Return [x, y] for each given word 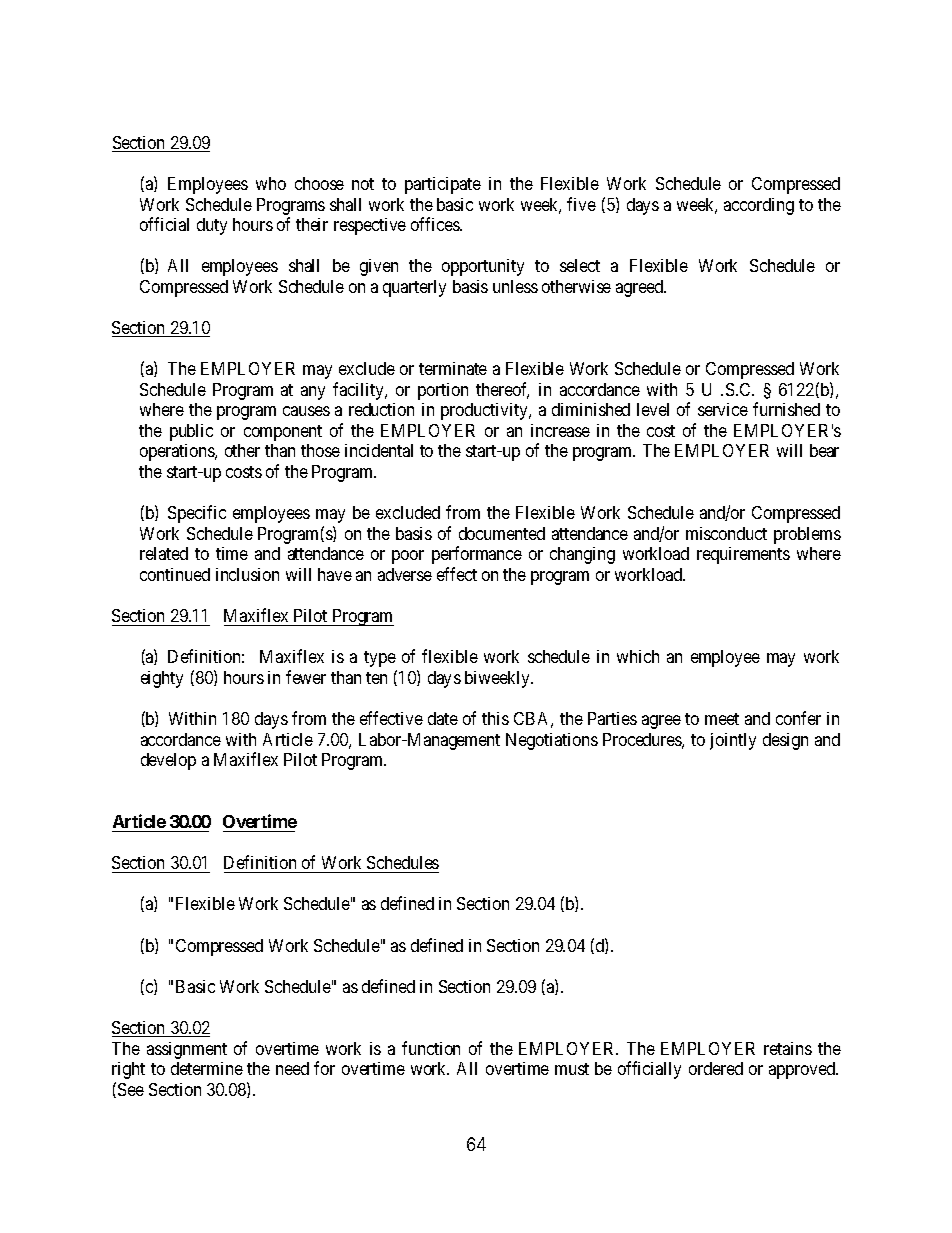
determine [207, 1068]
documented [502, 533]
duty [212, 226]
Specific [197, 514]
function [431, 1048]
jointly [733, 741]
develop [168, 761]
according [759, 206]
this [495, 718]
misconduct [726, 533]
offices [436, 224]
